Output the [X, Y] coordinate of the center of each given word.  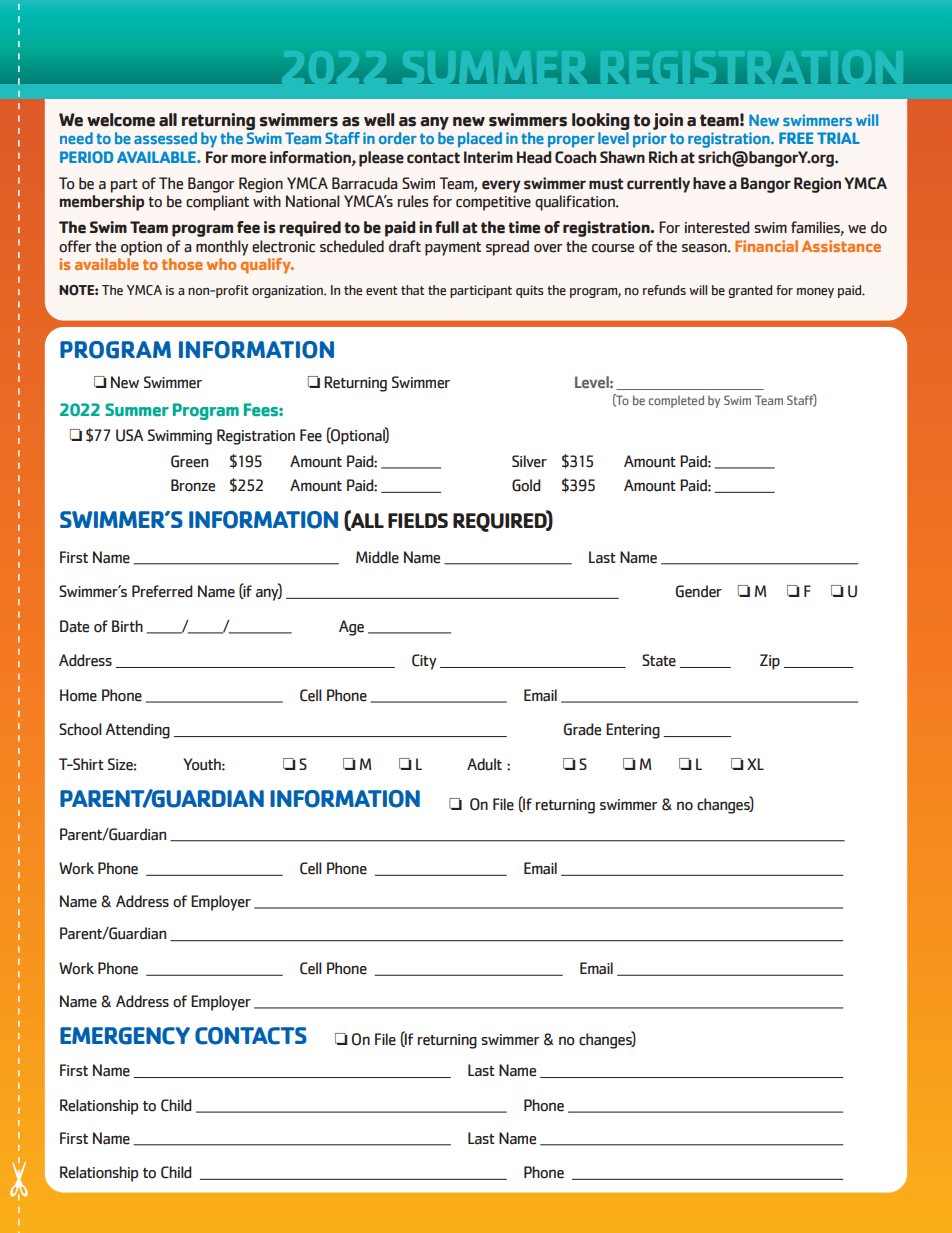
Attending [137, 731]
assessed [165, 138]
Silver [529, 461]
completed [676, 401]
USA [129, 435]
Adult [484, 764]
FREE [796, 138]
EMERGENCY [125, 1036]
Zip [770, 662]
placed [480, 140]
